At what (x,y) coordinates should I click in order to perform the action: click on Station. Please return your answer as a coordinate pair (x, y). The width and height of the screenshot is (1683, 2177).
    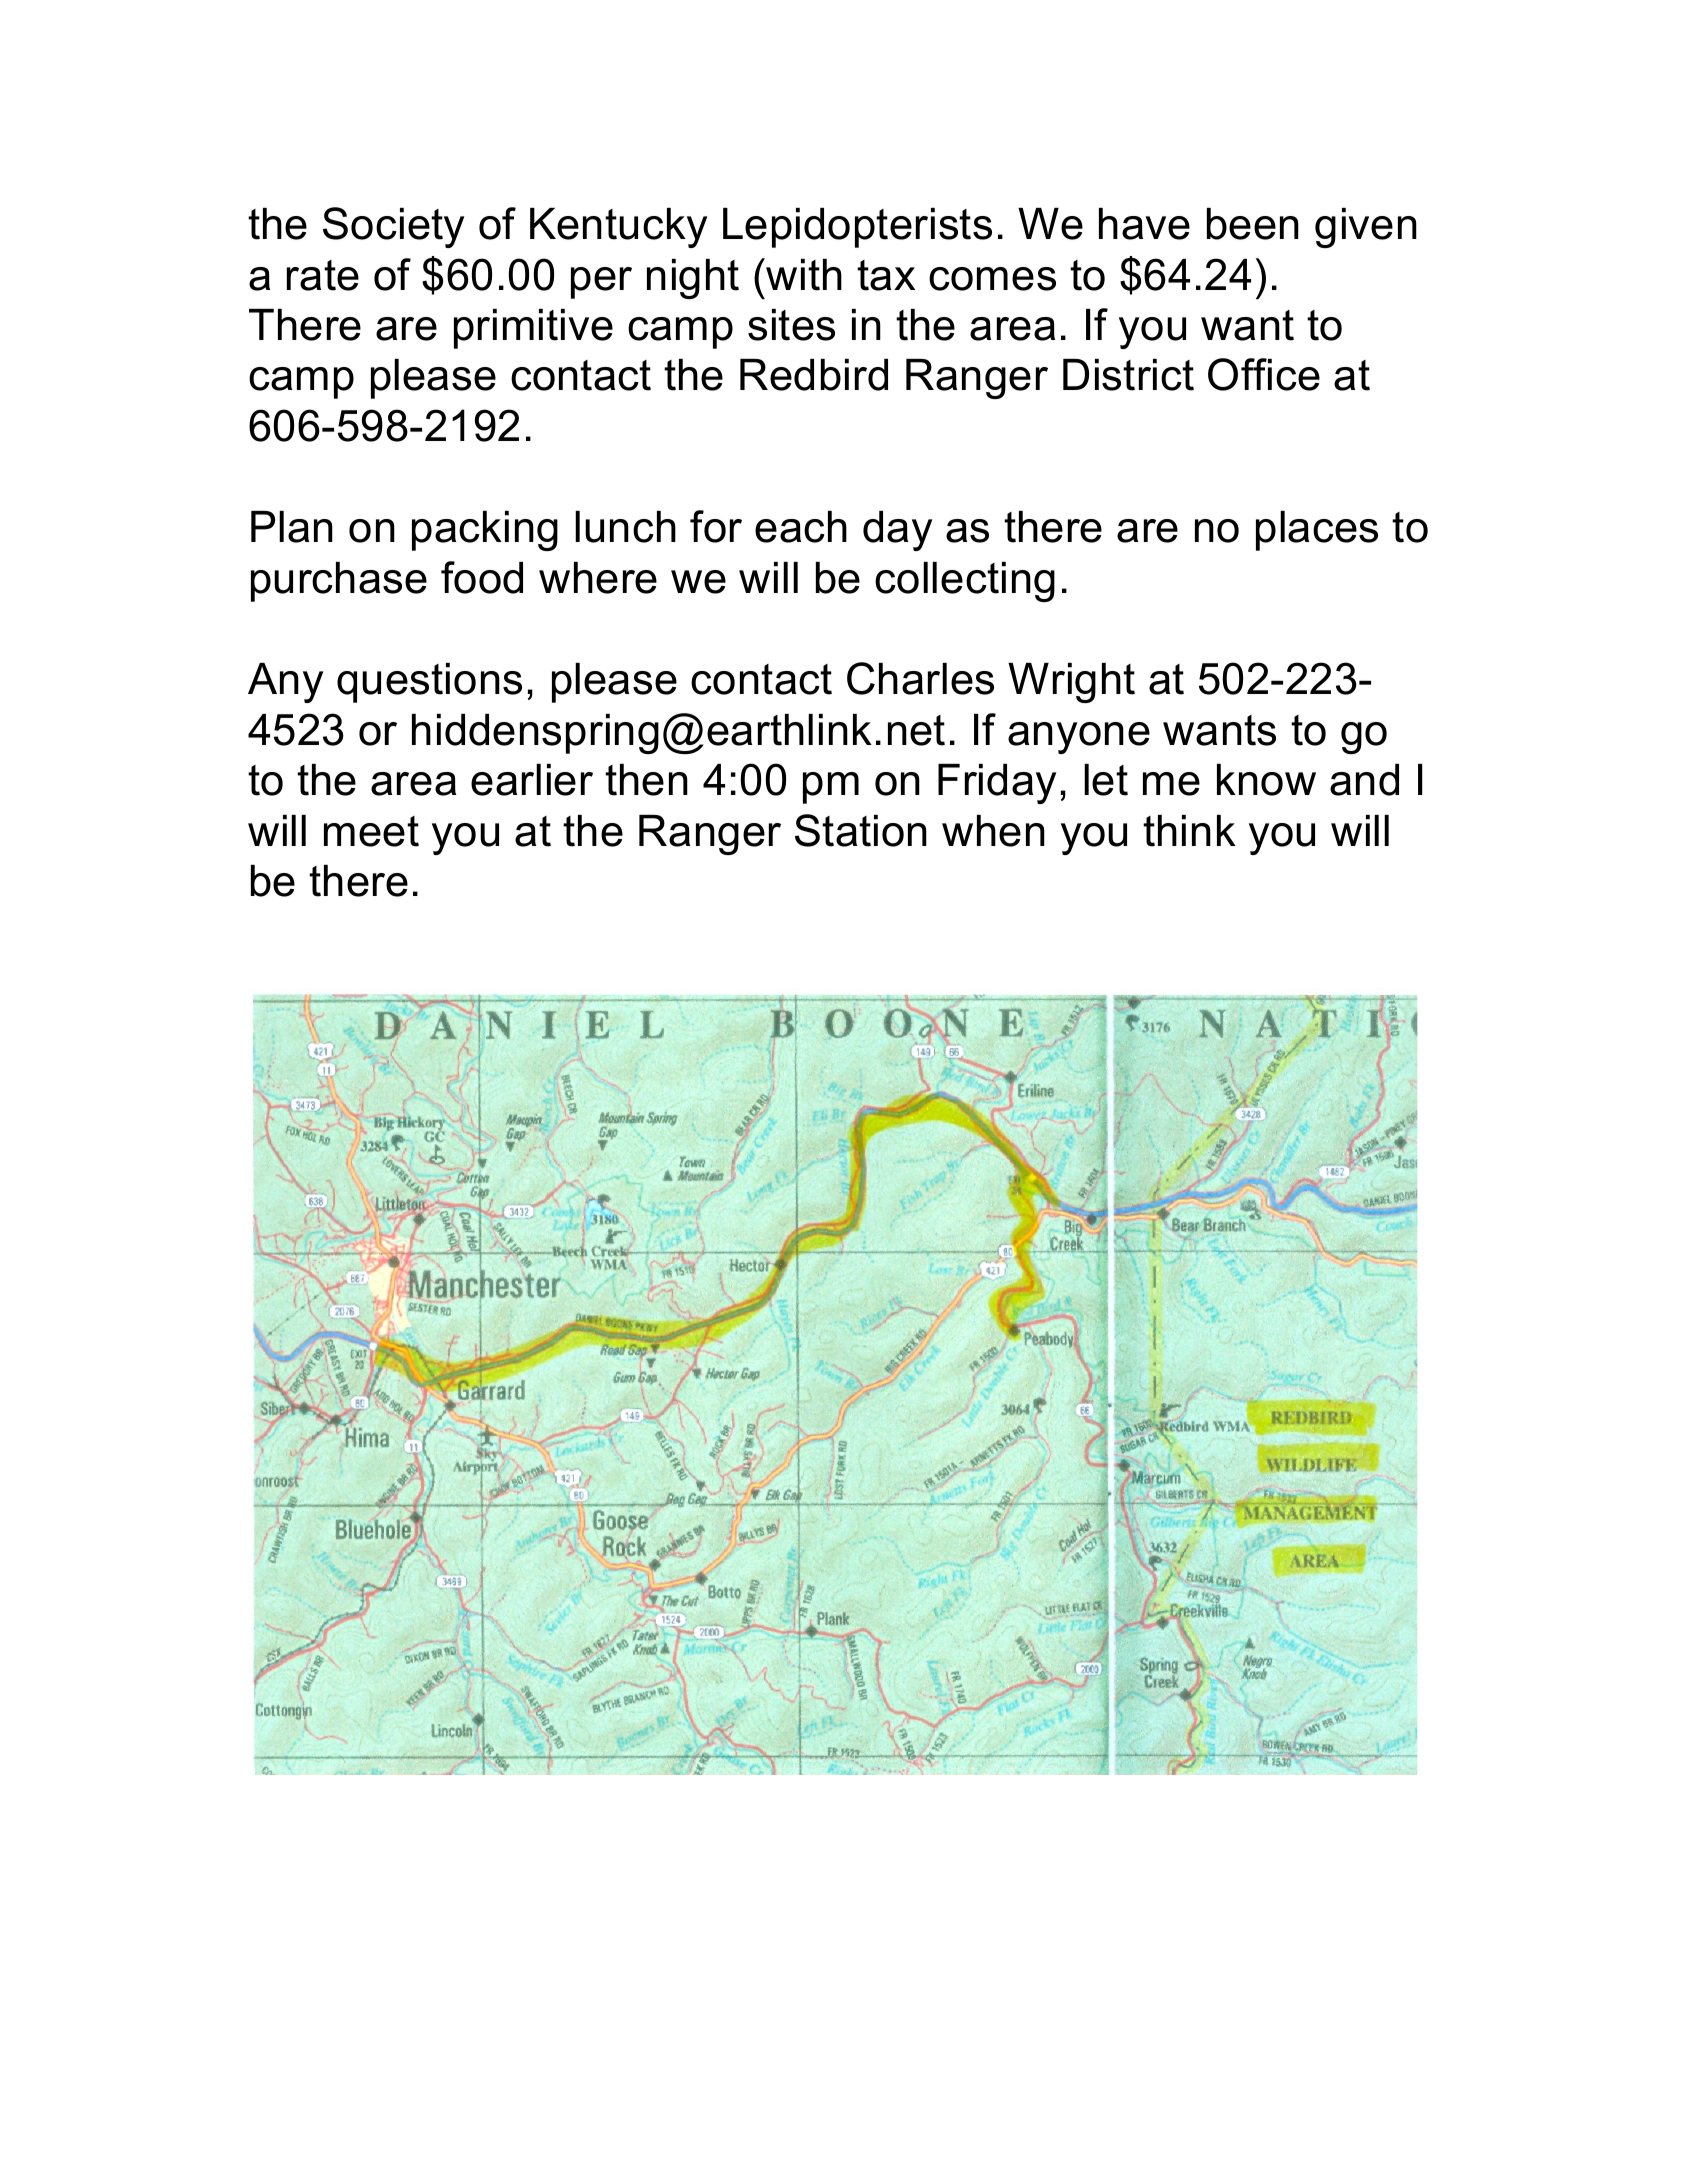
    Looking at the image, I should click on (861, 830).
